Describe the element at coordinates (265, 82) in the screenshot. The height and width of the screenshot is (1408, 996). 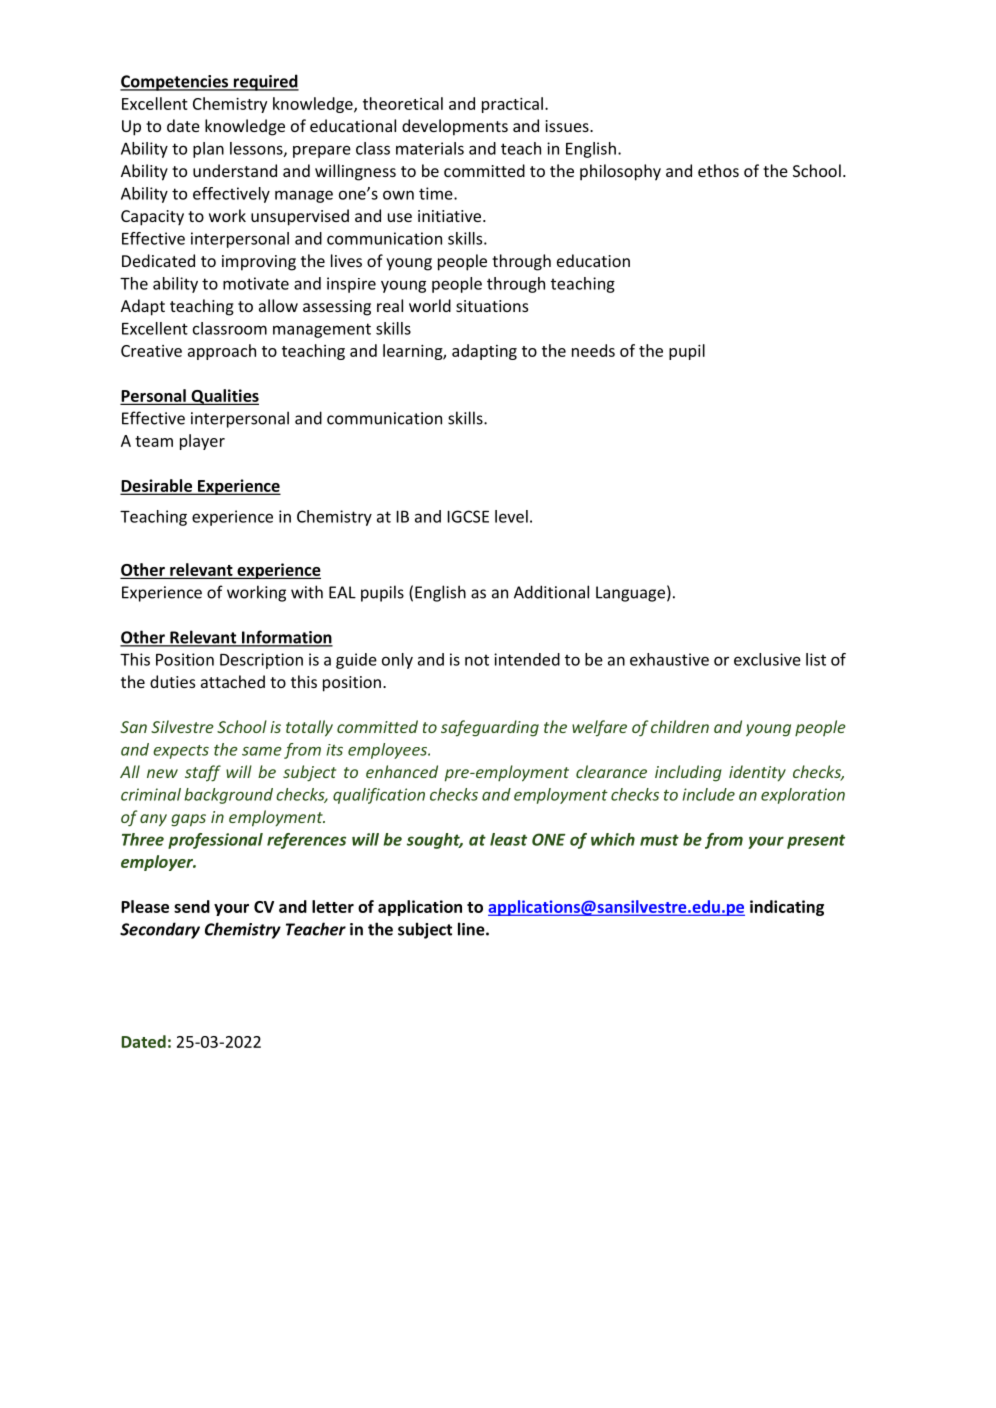
I see `required` at that location.
